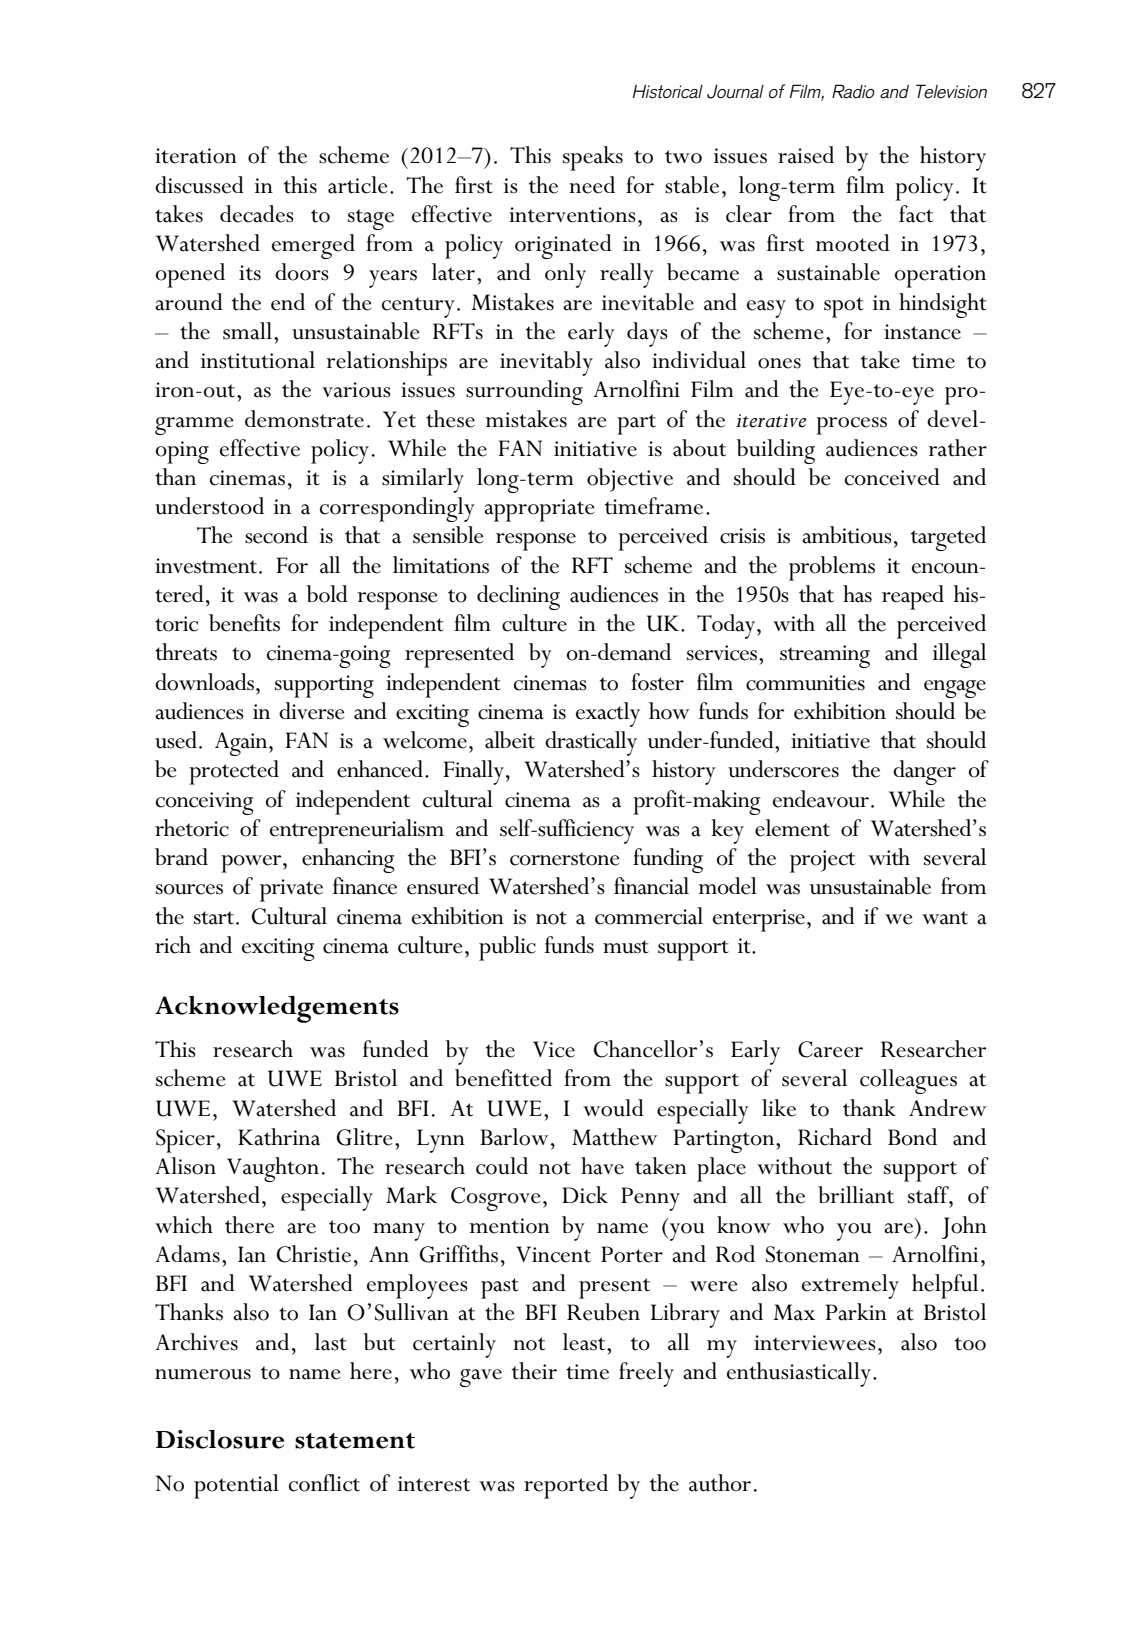 The image size is (1144, 1630). Describe the element at coordinates (220, 1439) in the document. I see `Disclosure` at that location.
